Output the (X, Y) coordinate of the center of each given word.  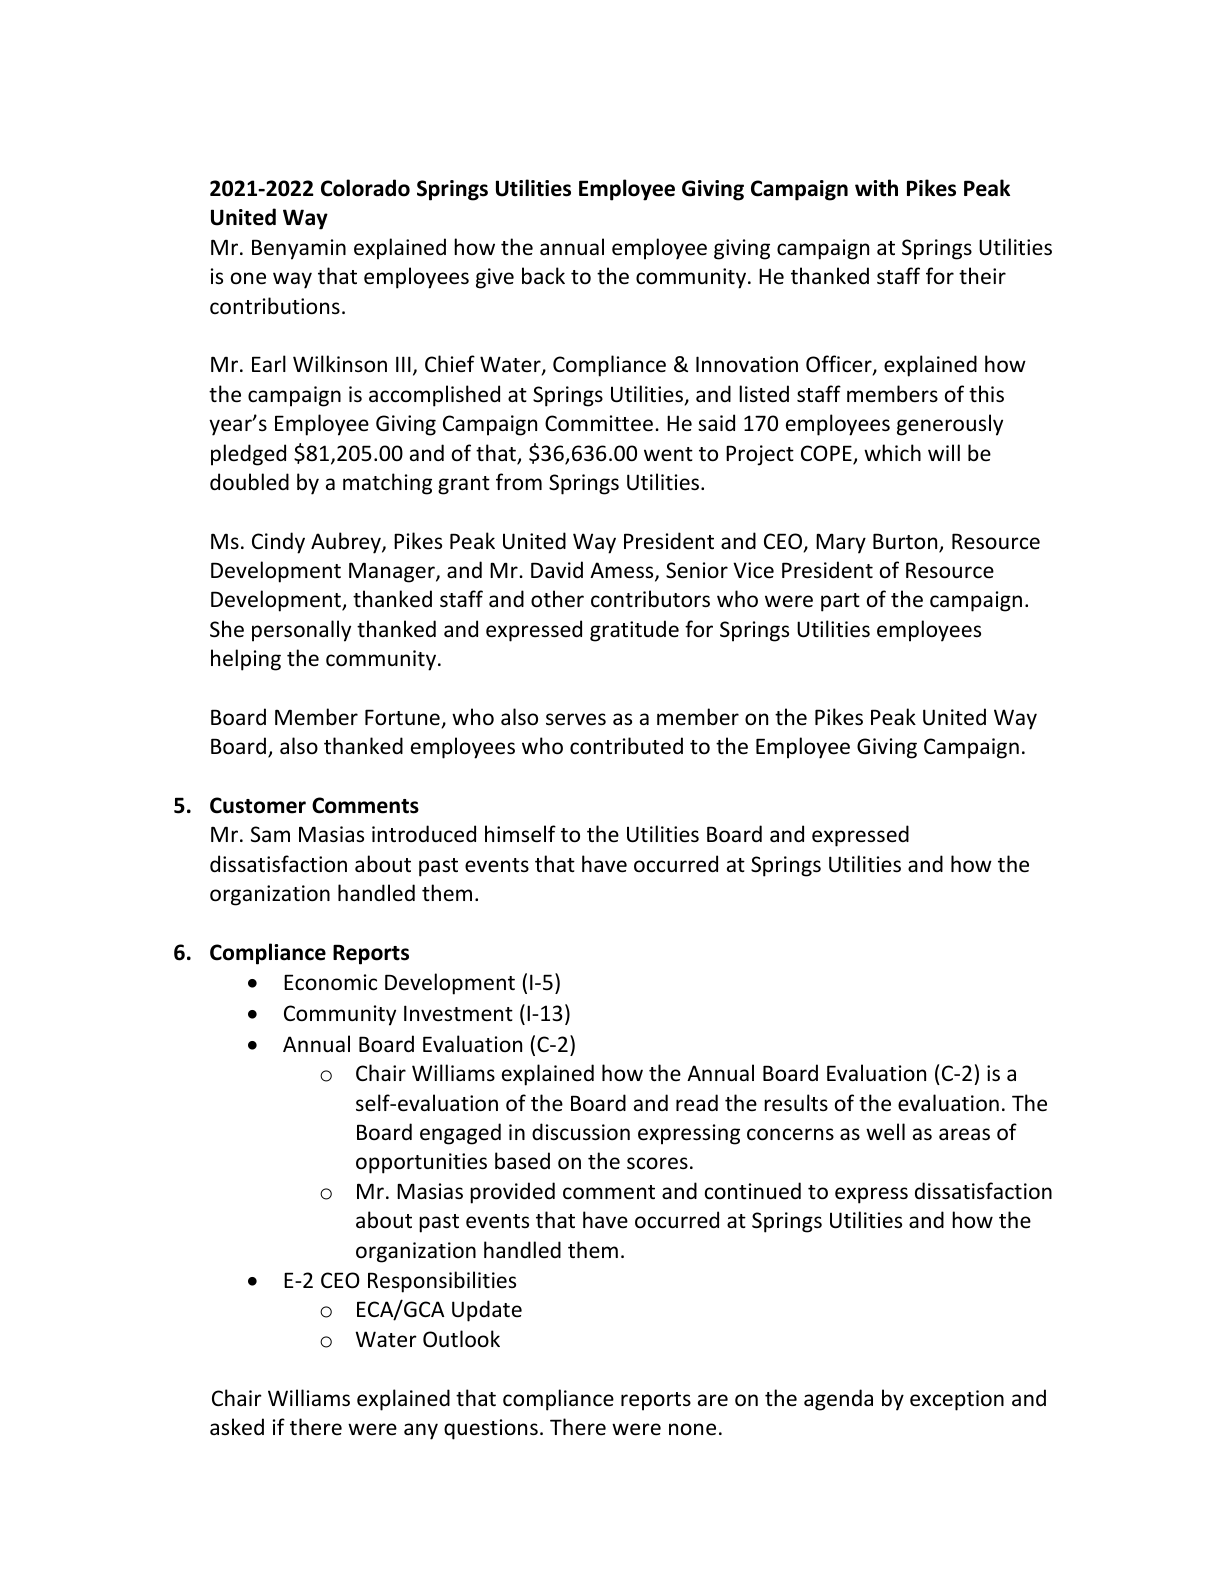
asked (237, 1427)
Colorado (365, 188)
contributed (626, 746)
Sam (270, 834)
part (840, 602)
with (876, 188)
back (543, 276)
